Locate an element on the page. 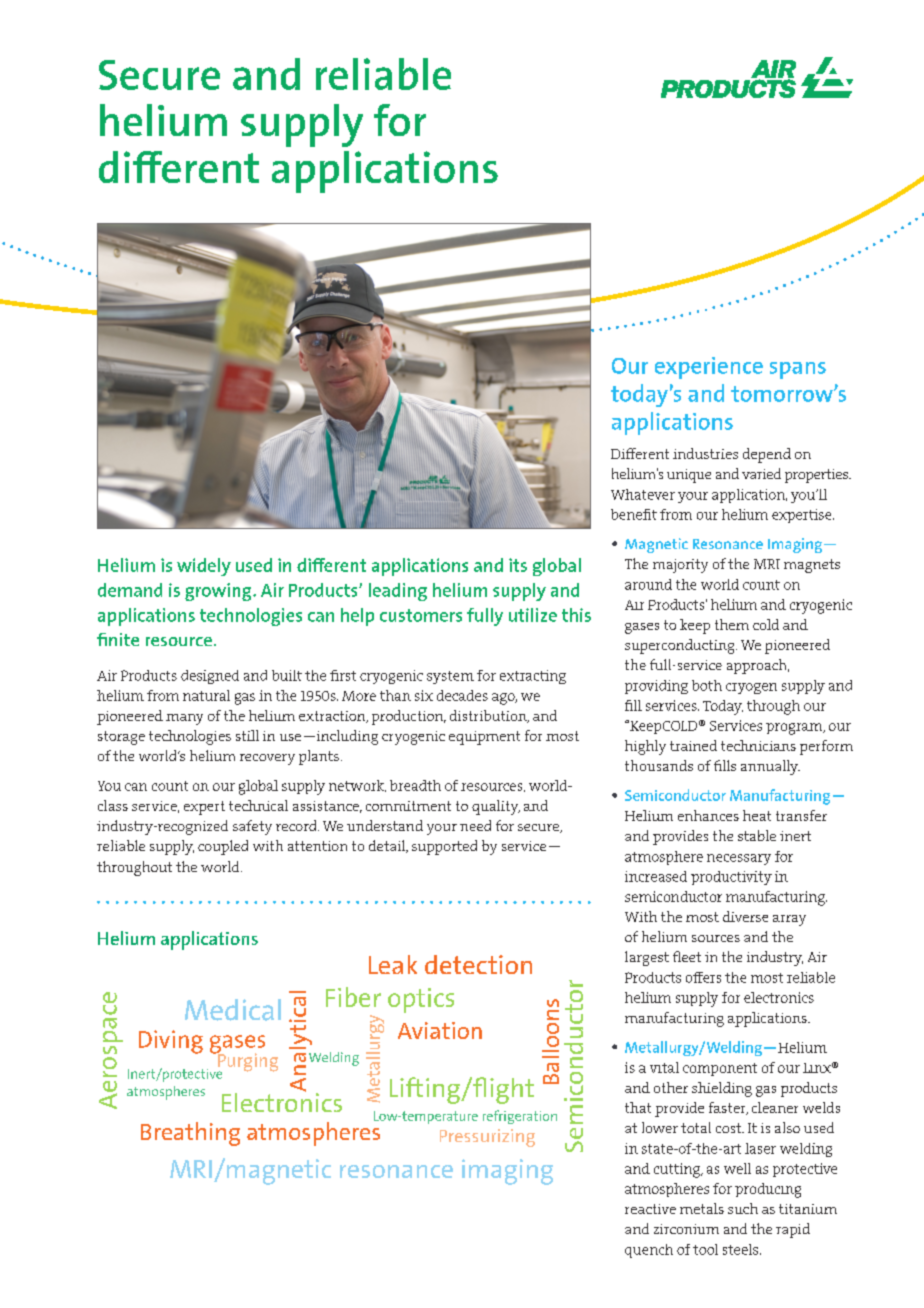  Whatever is located at coordinates (643, 494).
